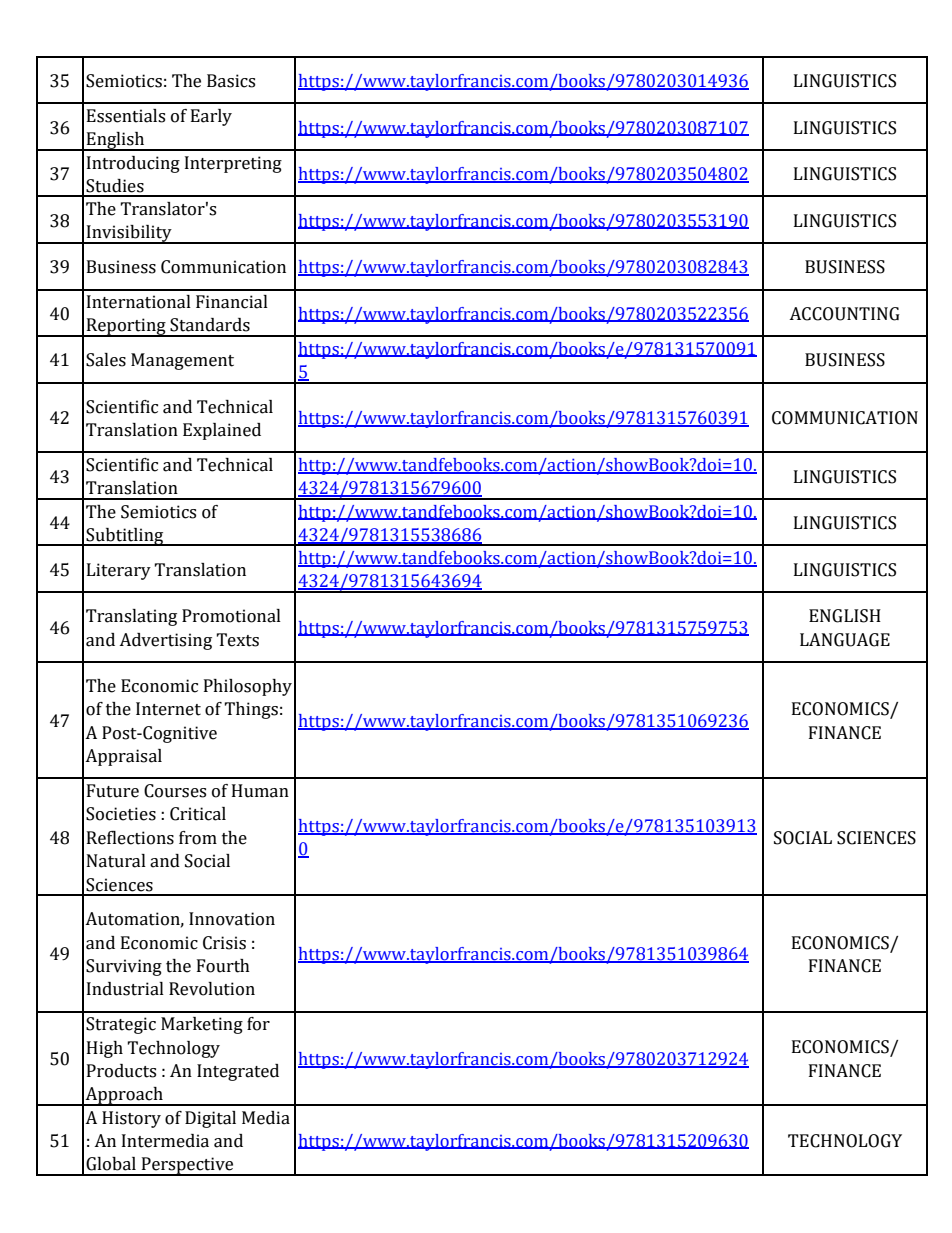 The image size is (952, 1233). Describe the element at coordinates (165, 641) in the image. I see `Advertising` at that location.
